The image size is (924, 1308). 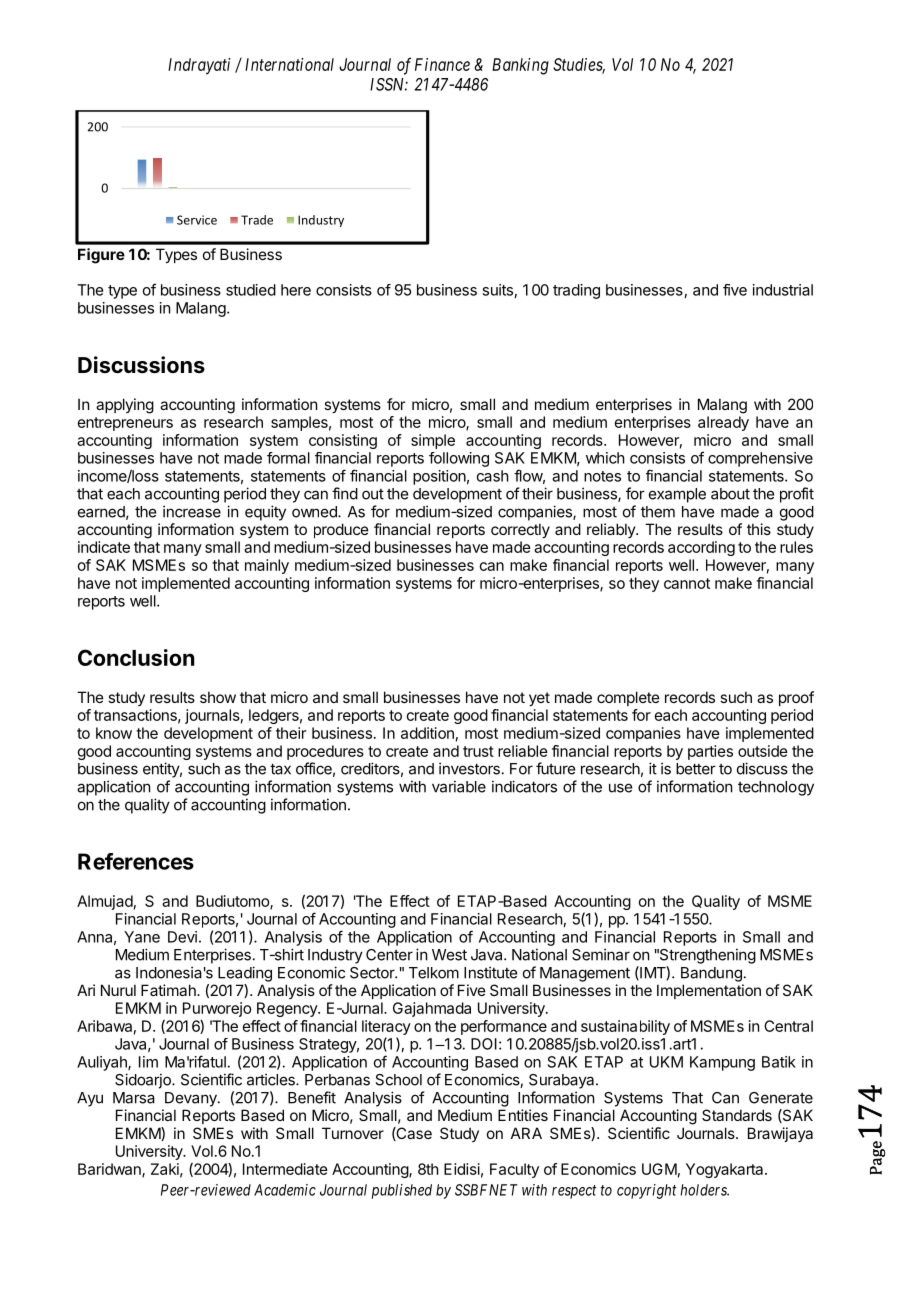 What do you see at coordinates (520, 66) in the screenshot?
I see `Banking` at bounding box center [520, 66].
